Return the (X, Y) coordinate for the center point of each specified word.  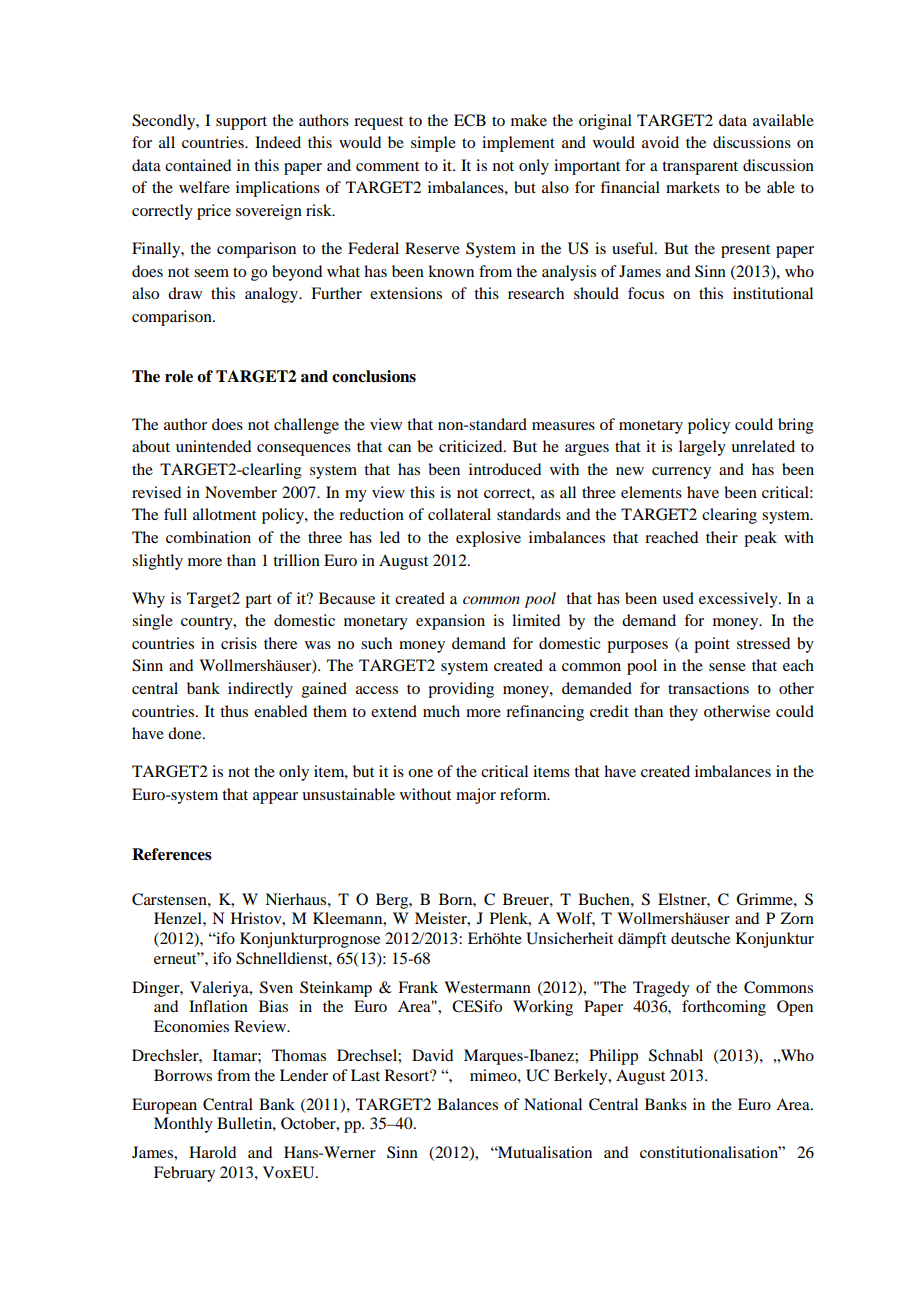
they (683, 713)
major (476, 796)
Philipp (613, 1057)
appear (275, 798)
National (553, 1104)
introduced (505, 469)
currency (681, 473)
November (241, 492)
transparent (700, 168)
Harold (212, 1152)
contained (198, 165)
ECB (470, 120)
